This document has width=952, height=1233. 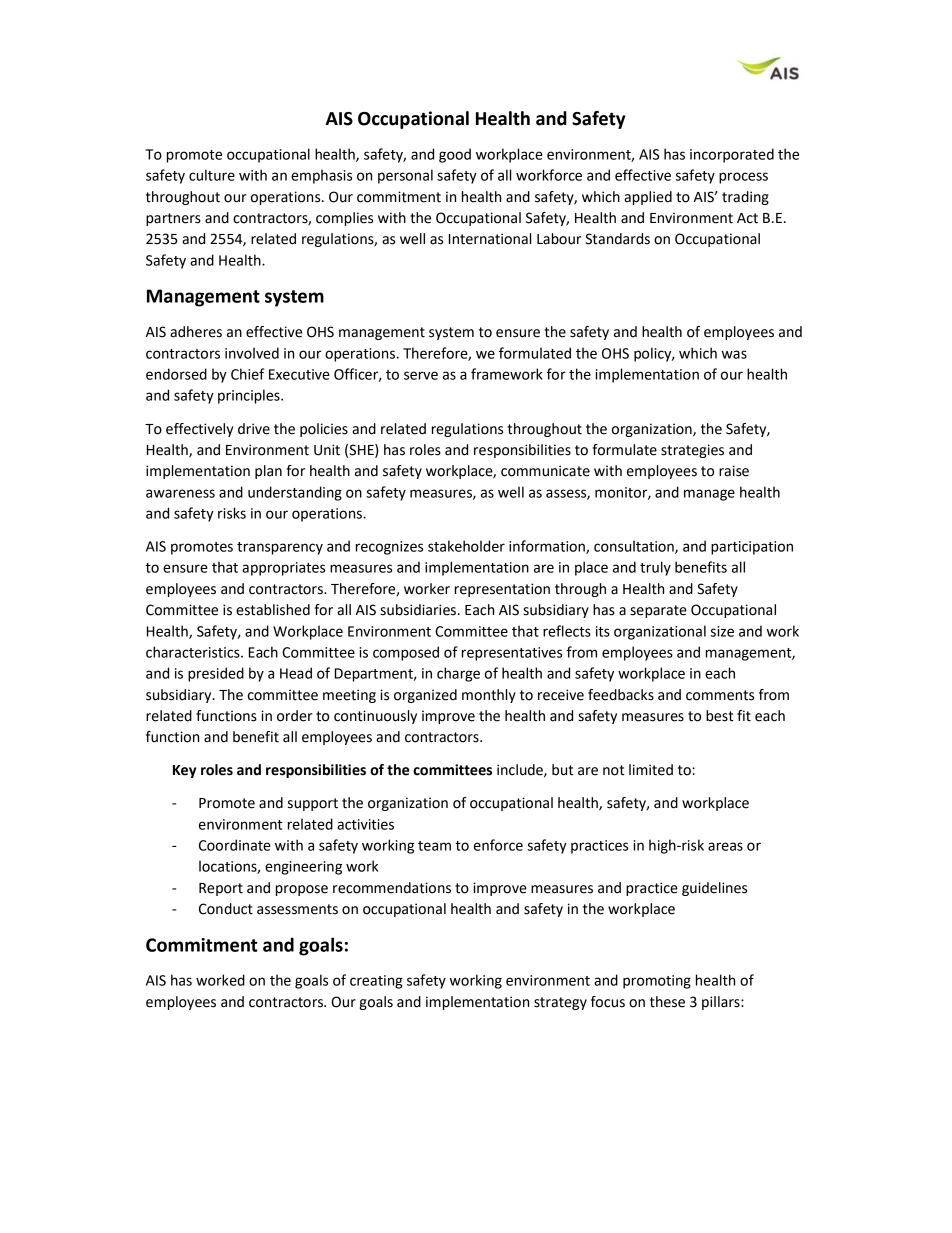 What do you see at coordinates (252, 353) in the document?
I see `involved` at bounding box center [252, 353].
